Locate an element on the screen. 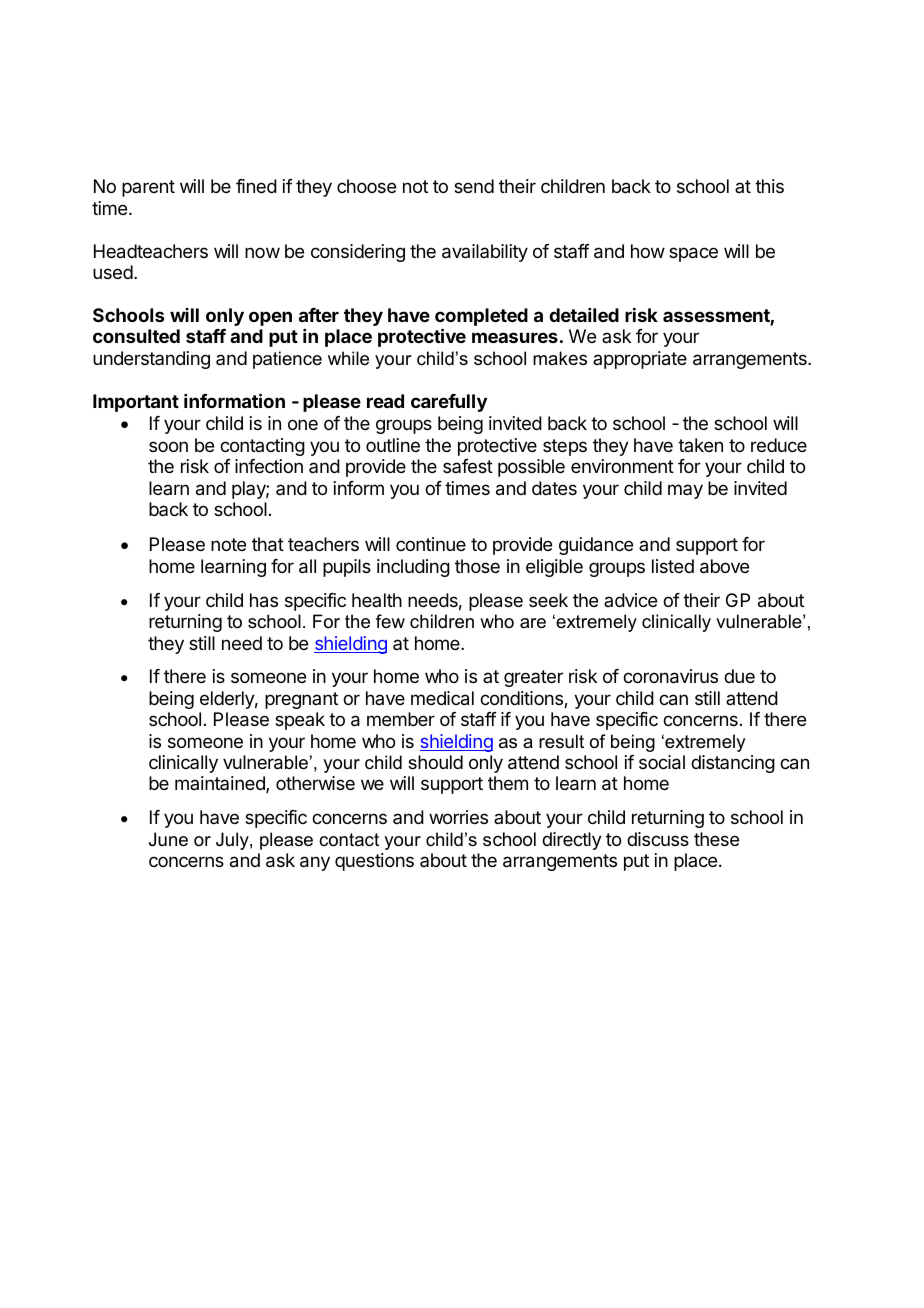 This screenshot has height=1308, width=924. note is located at coordinates (228, 544).
